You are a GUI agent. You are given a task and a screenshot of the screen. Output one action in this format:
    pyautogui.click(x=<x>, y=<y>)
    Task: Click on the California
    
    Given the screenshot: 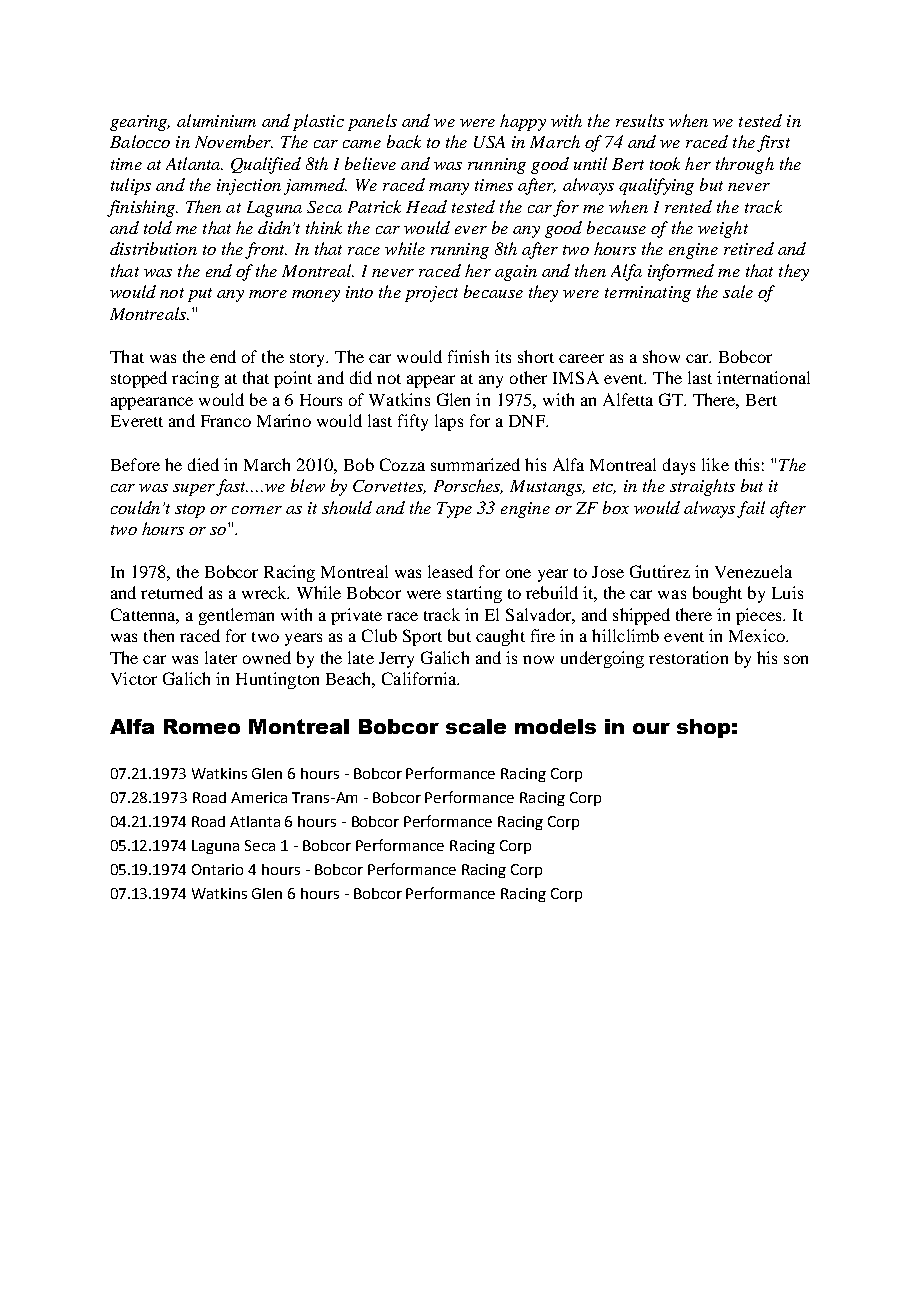 What is the action you would take?
    pyautogui.click(x=420, y=678)
